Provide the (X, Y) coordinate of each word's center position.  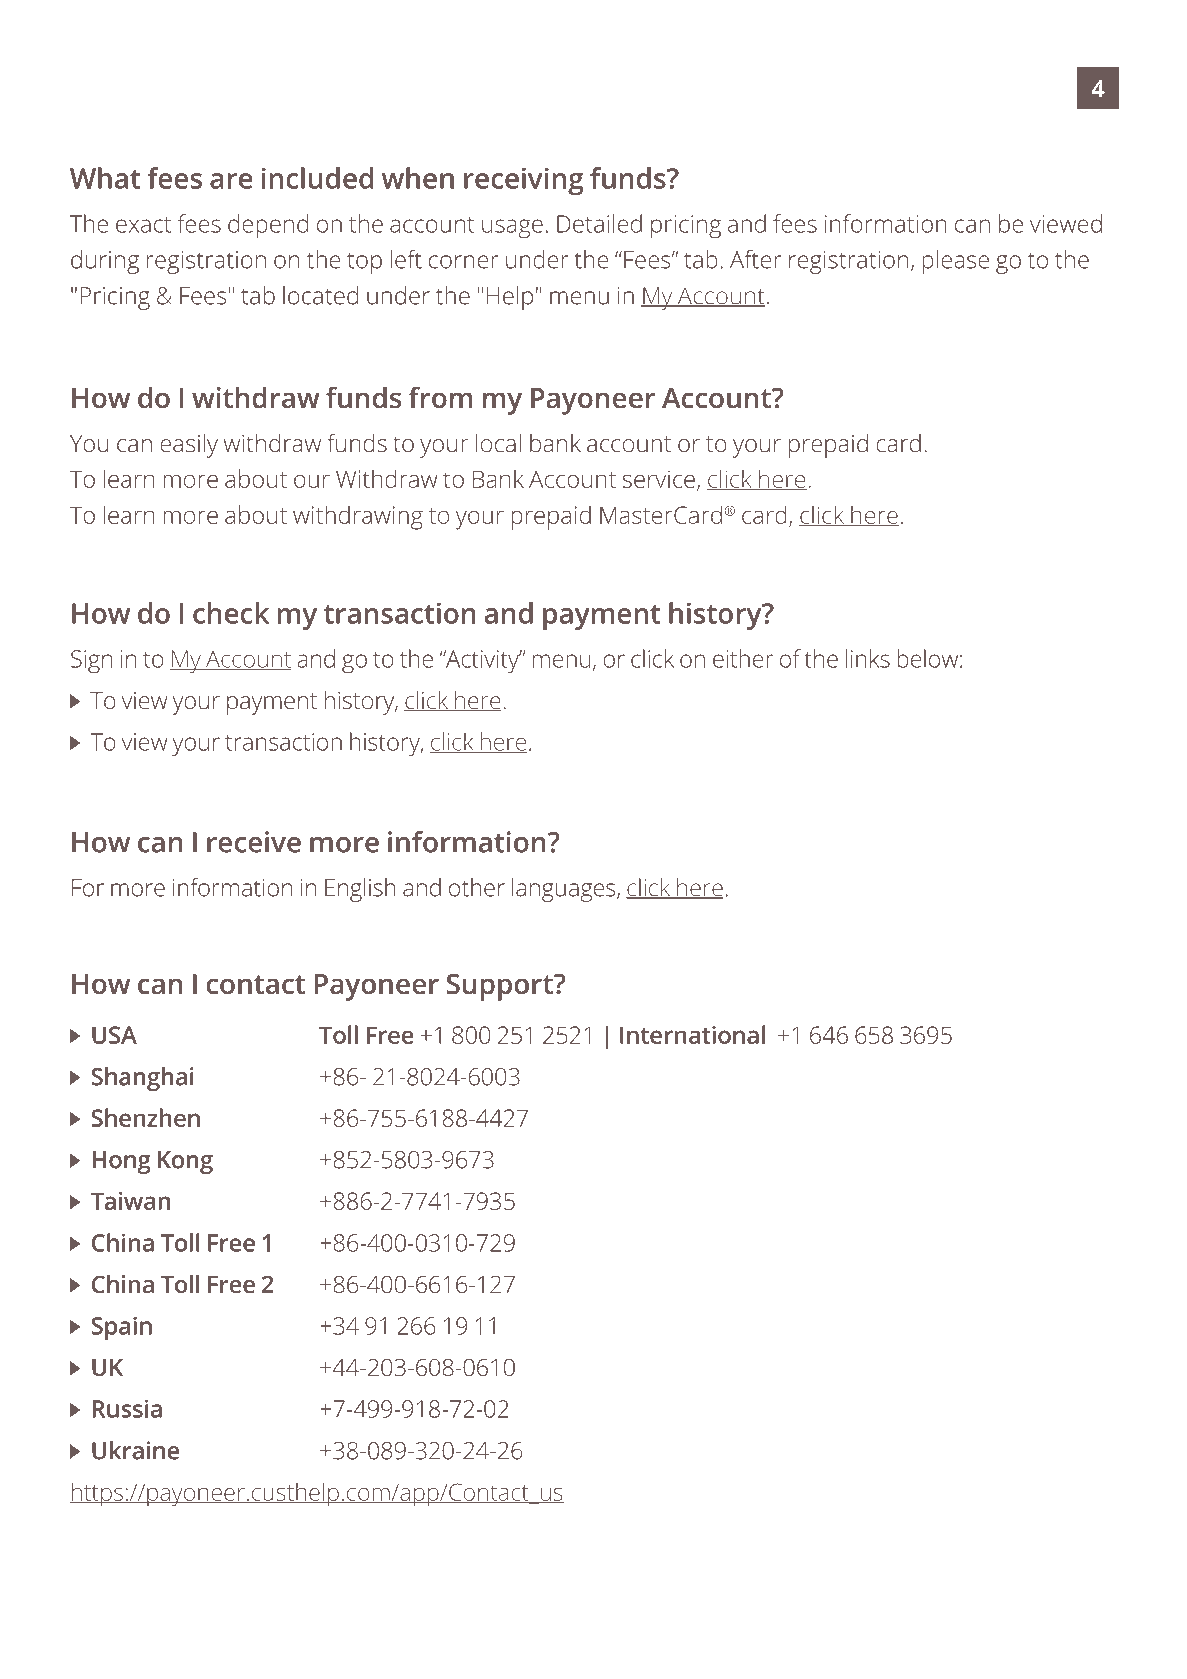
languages (565, 890)
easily (189, 446)
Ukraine (135, 1450)
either (743, 658)
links (868, 658)
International (692, 1034)
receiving (524, 181)
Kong (185, 1162)
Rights (995, 1599)
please (955, 262)
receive (254, 842)
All (951, 1596)
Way (233, 84)
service (658, 479)
